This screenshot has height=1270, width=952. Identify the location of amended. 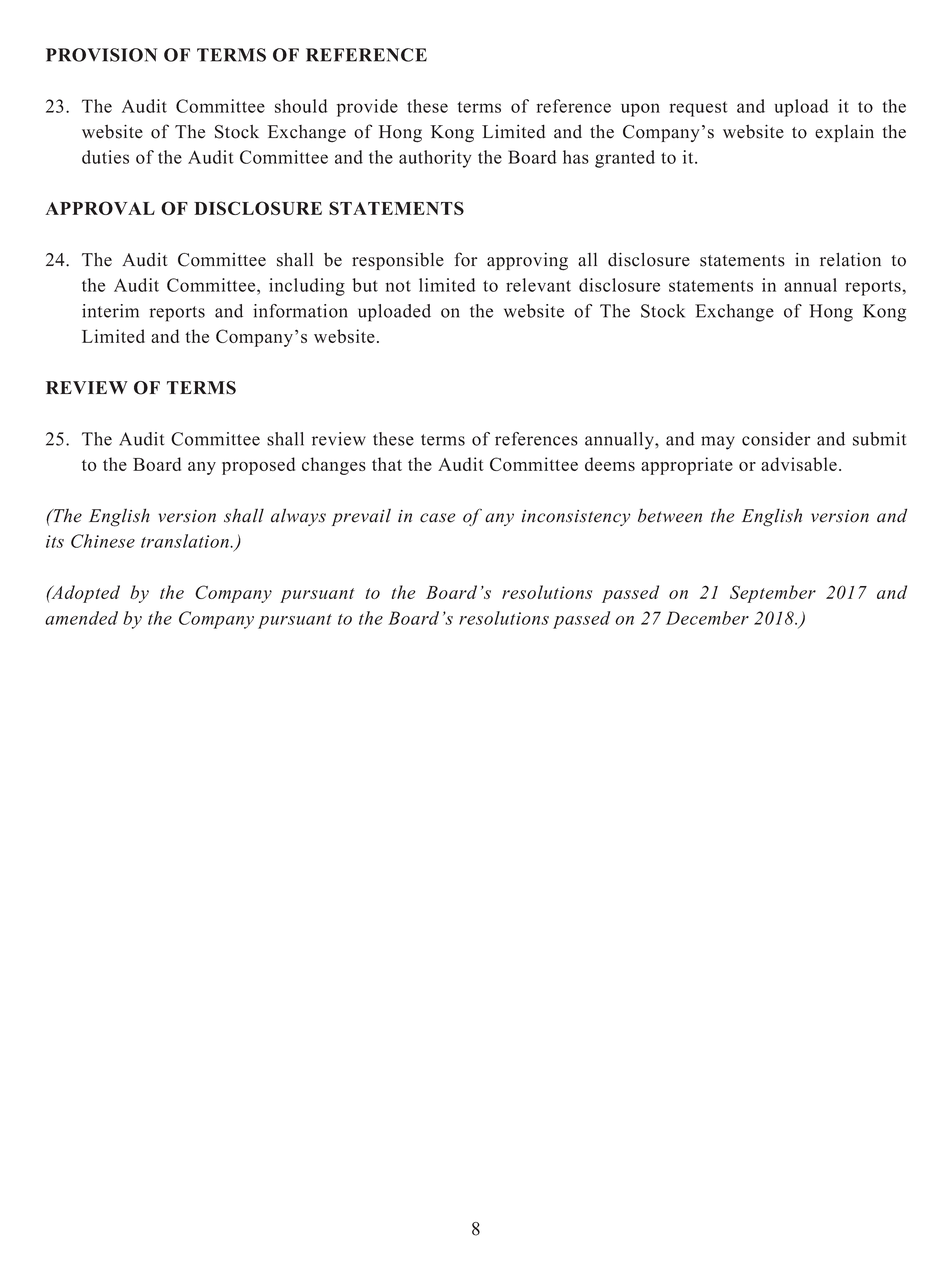
(81, 618).
